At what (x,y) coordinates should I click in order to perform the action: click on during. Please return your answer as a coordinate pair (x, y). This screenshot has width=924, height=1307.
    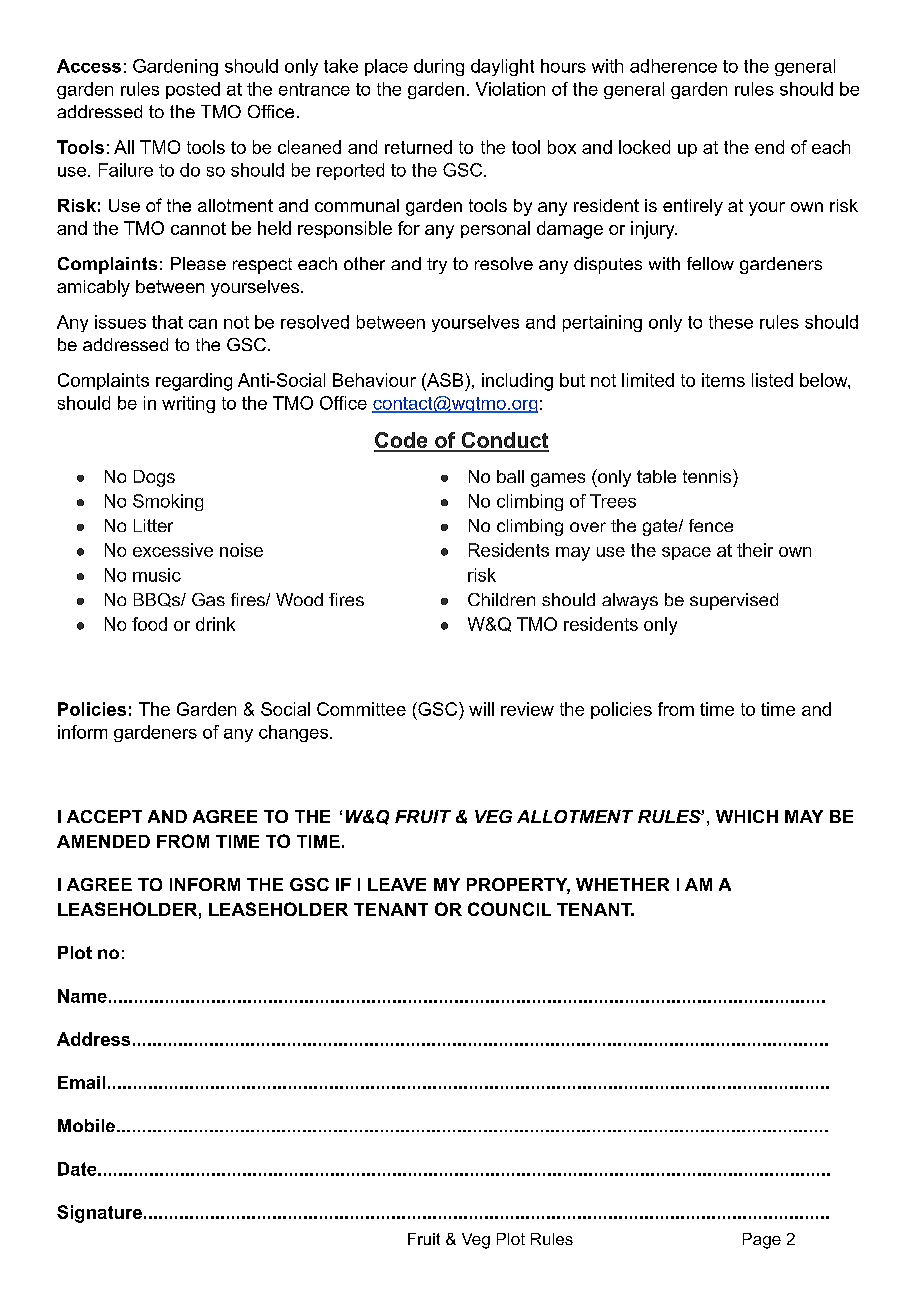
    Looking at the image, I should click on (439, 67).
